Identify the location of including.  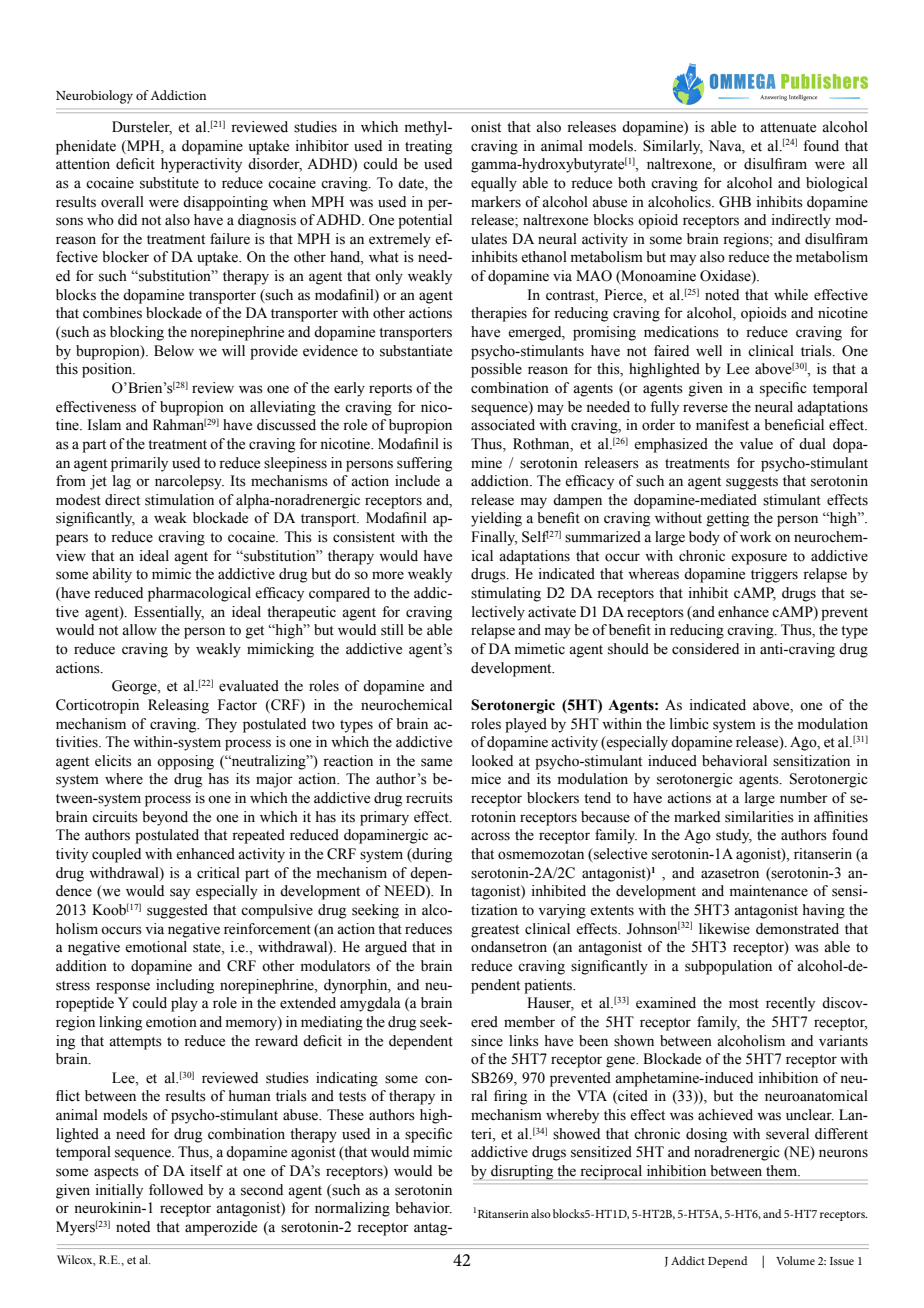
(185, 986).
